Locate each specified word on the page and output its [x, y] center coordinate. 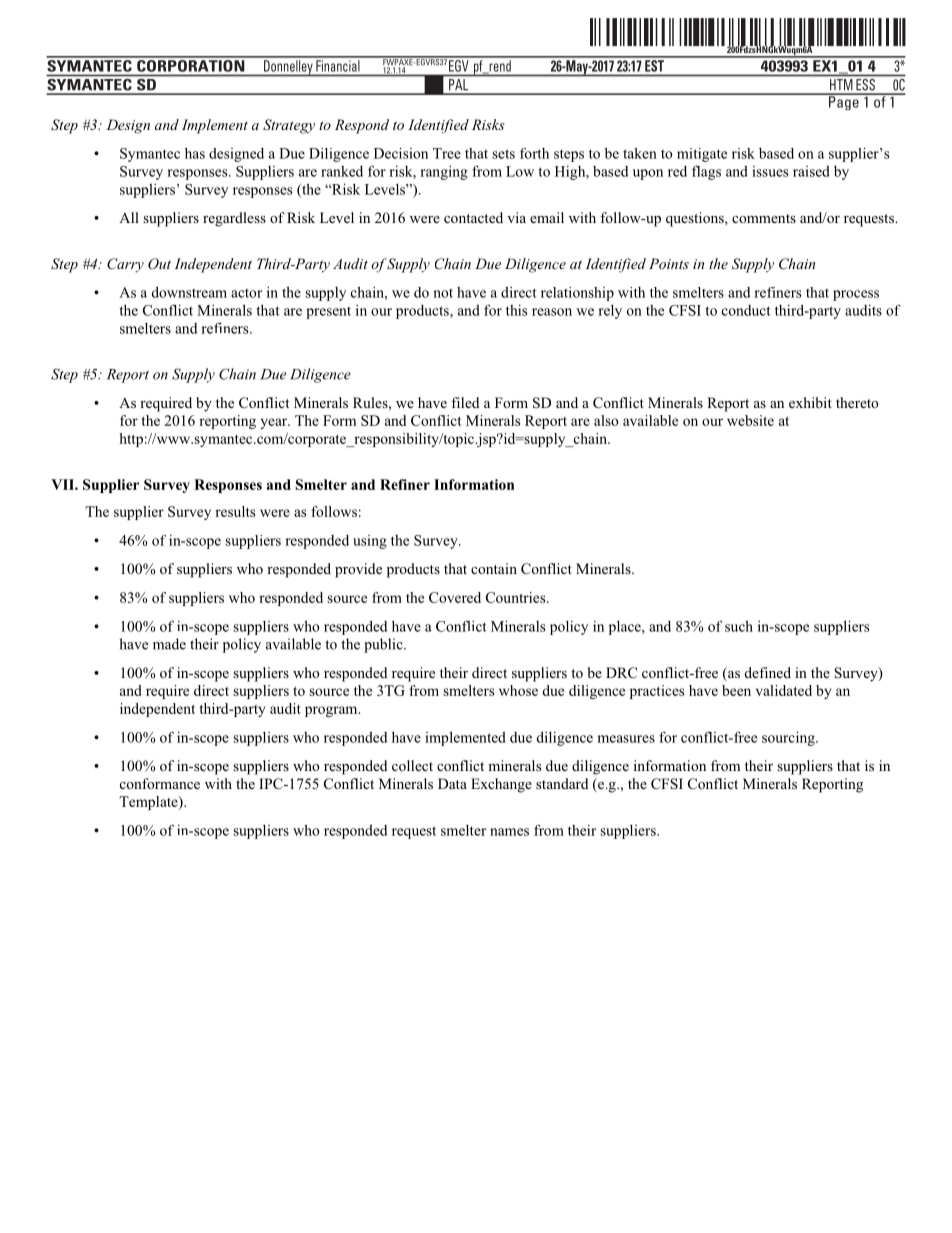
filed [465, 402]
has [195, 153]
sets [503, 154]
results [235, 511]
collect [412, 765]
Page [844, 102]
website [750, 420]
